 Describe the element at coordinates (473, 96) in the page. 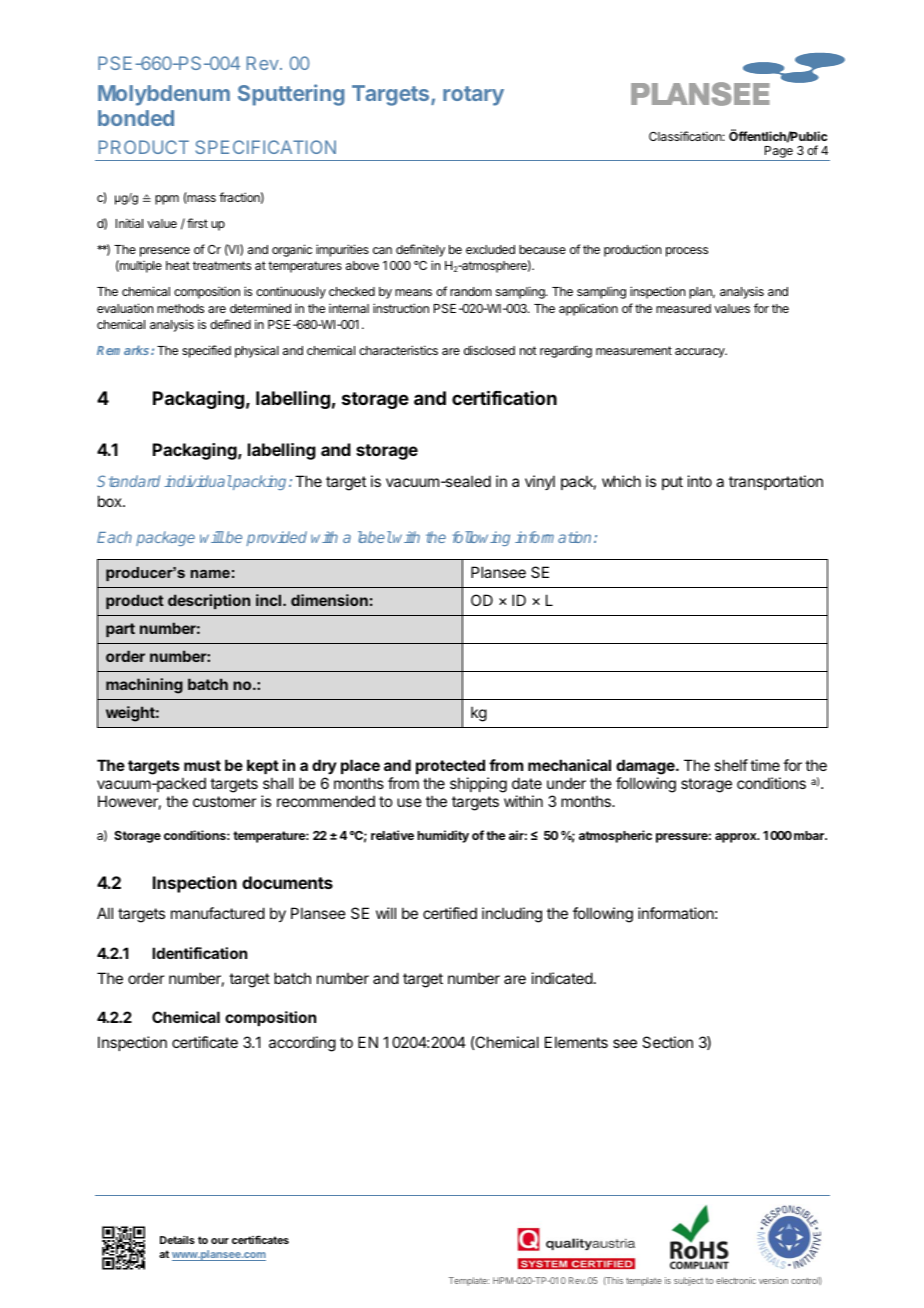

I see `rotary` at that location.
